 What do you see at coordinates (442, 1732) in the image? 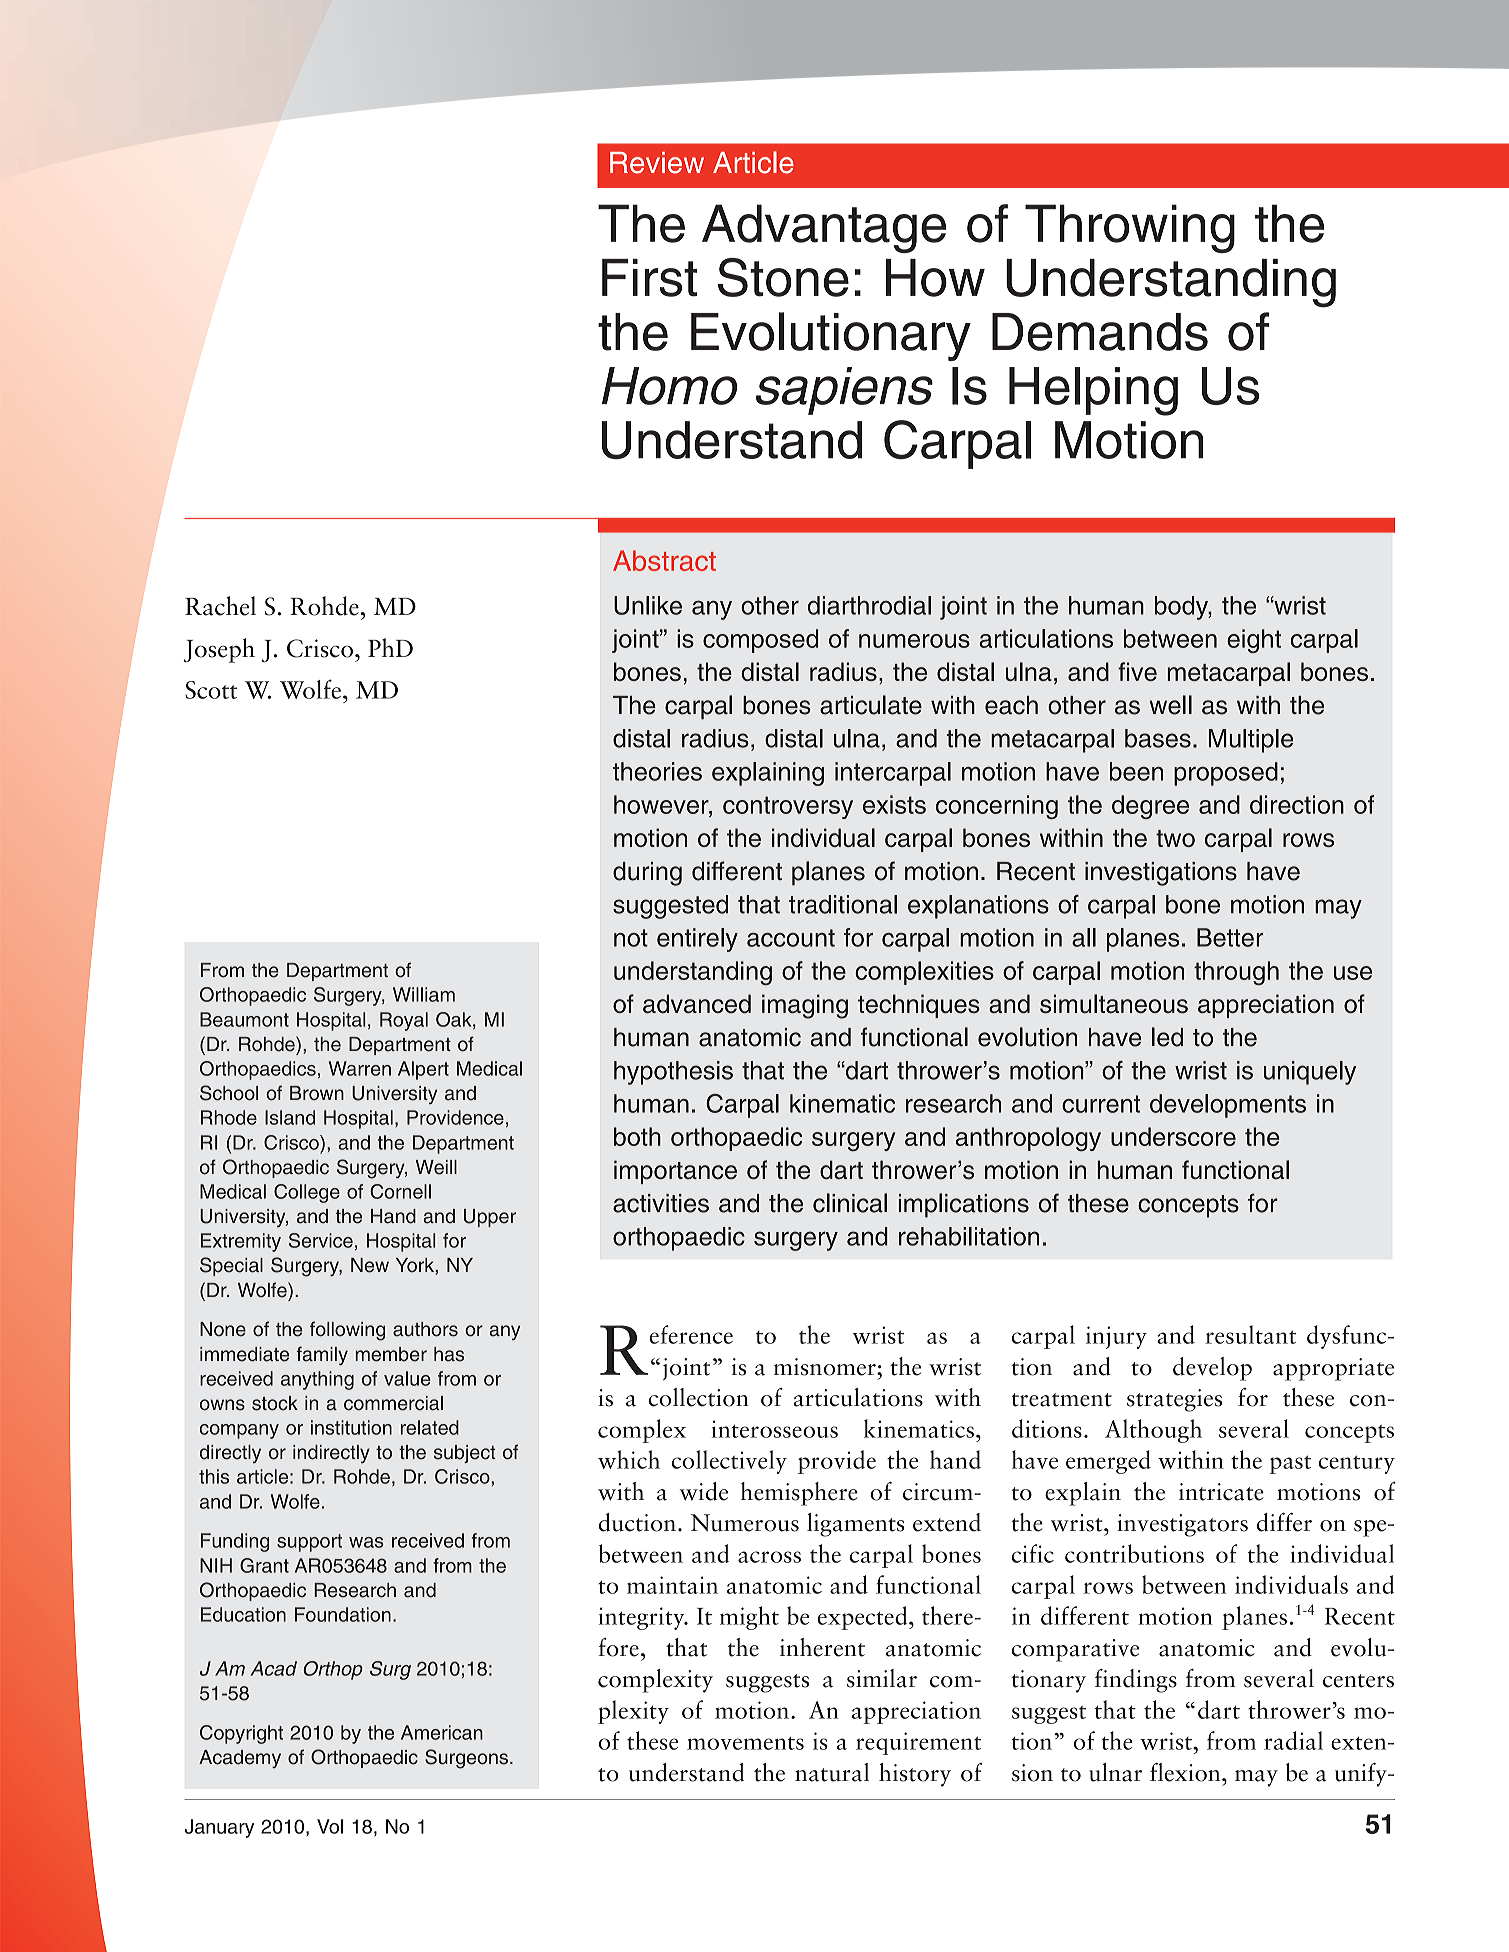
I see `American` at bounding box center [442, 1732].
